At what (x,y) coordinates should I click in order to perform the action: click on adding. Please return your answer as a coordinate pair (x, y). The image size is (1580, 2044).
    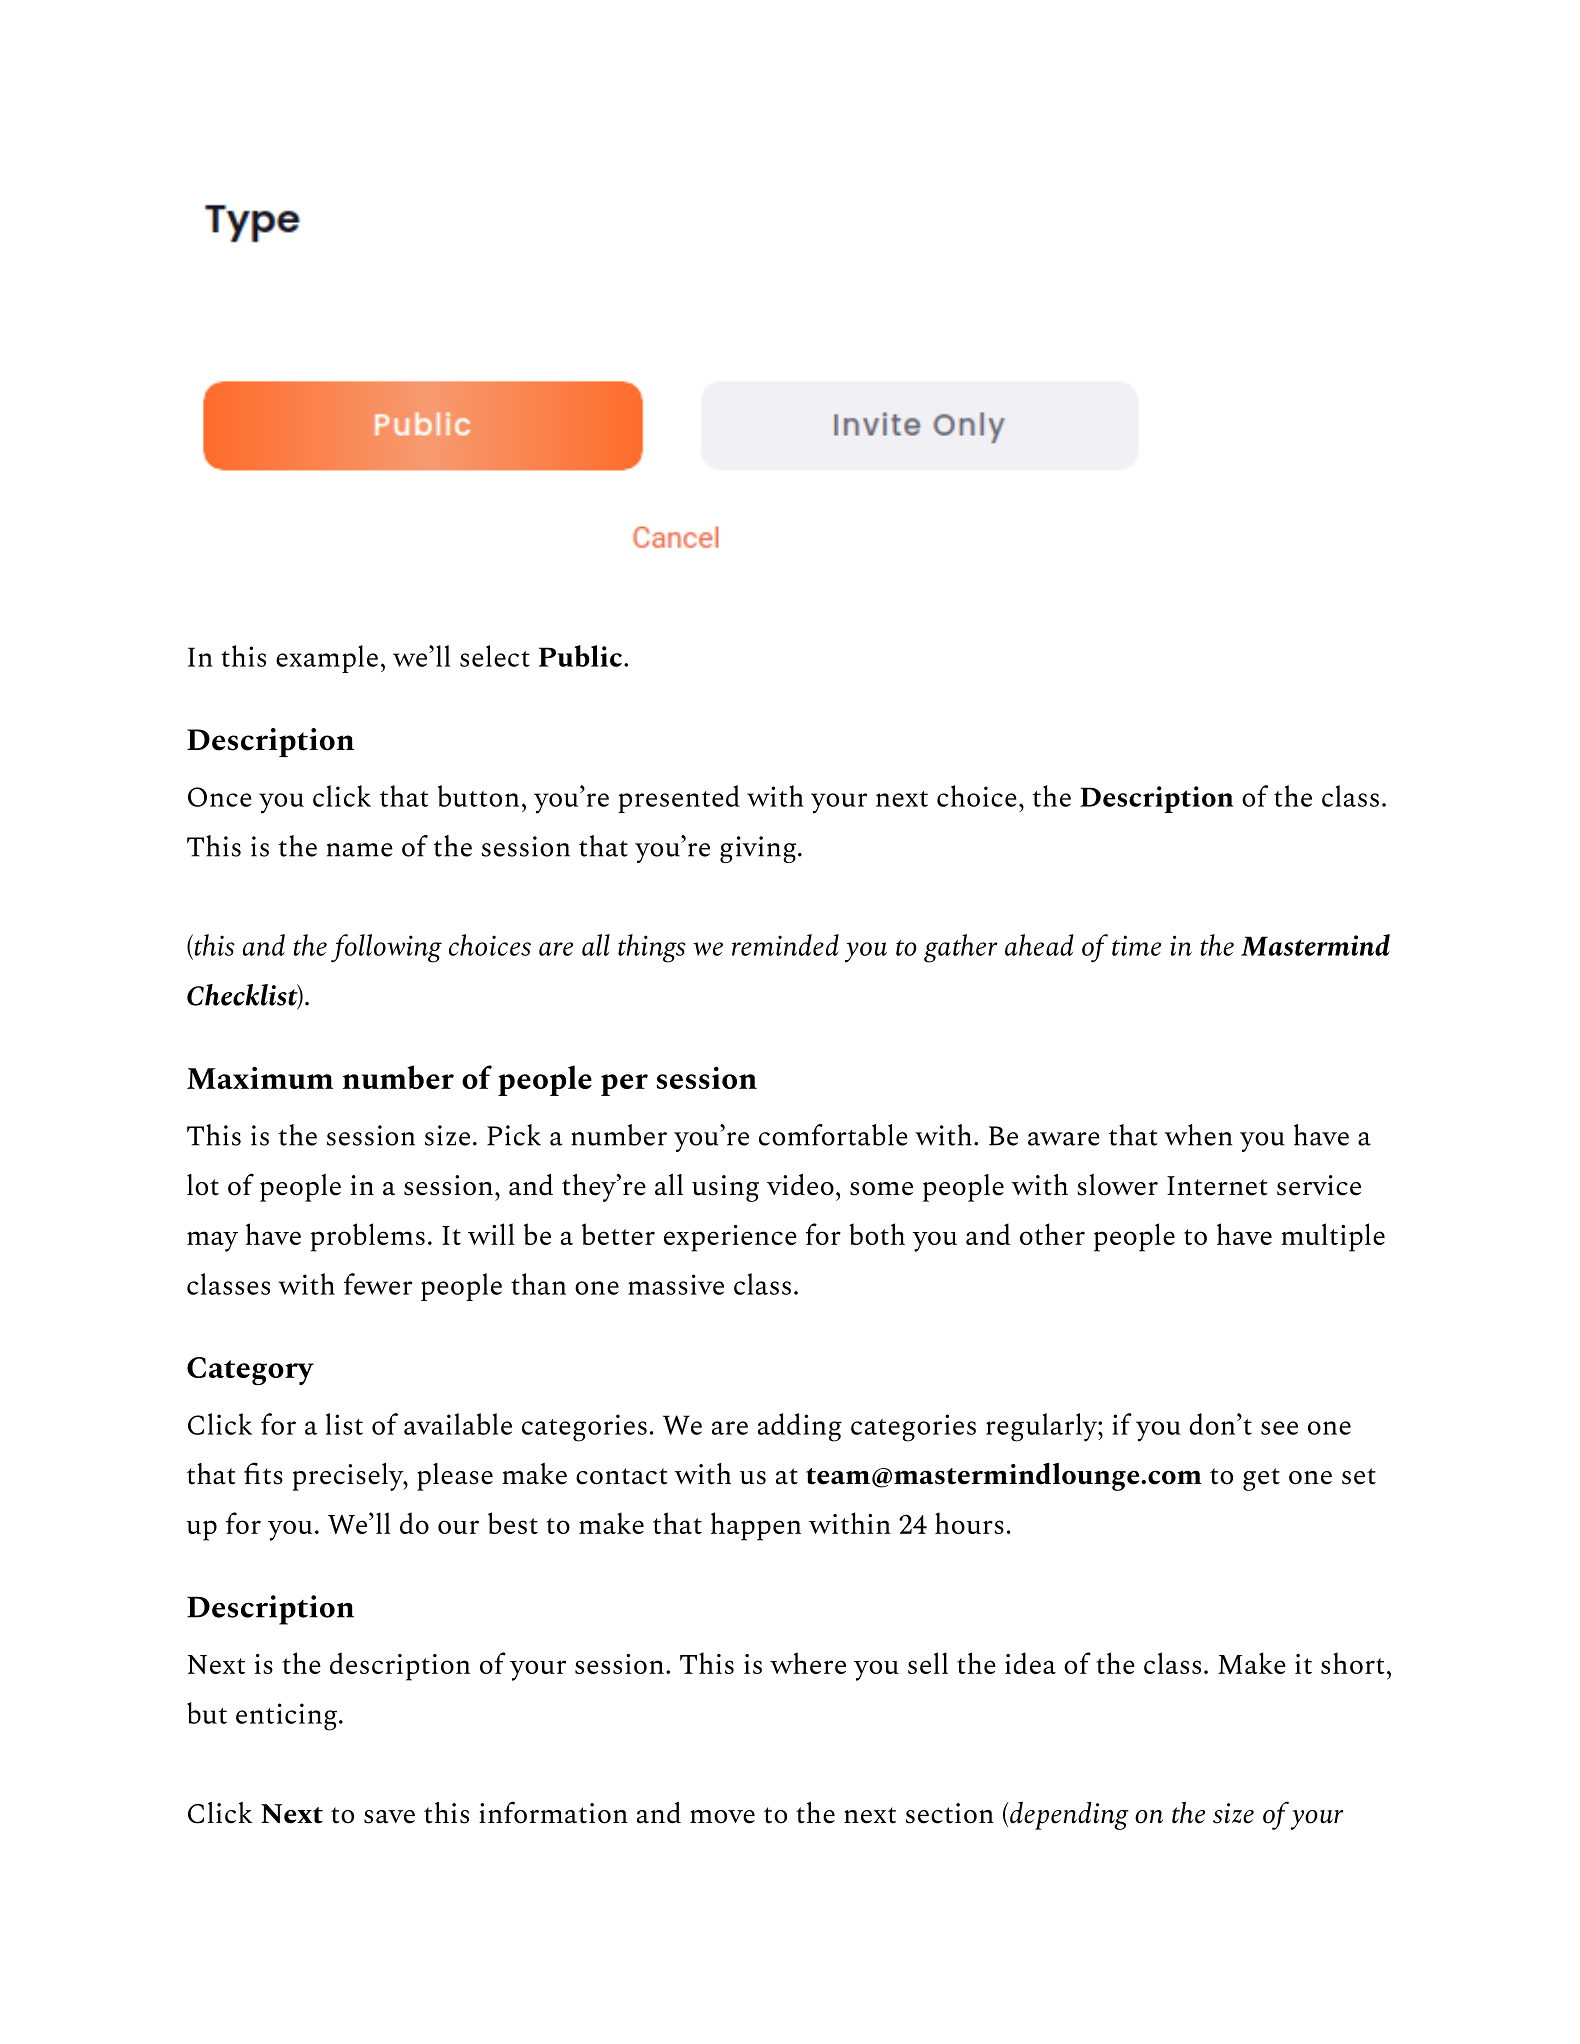
    Looking at the image, I should click on (800, 1427).
